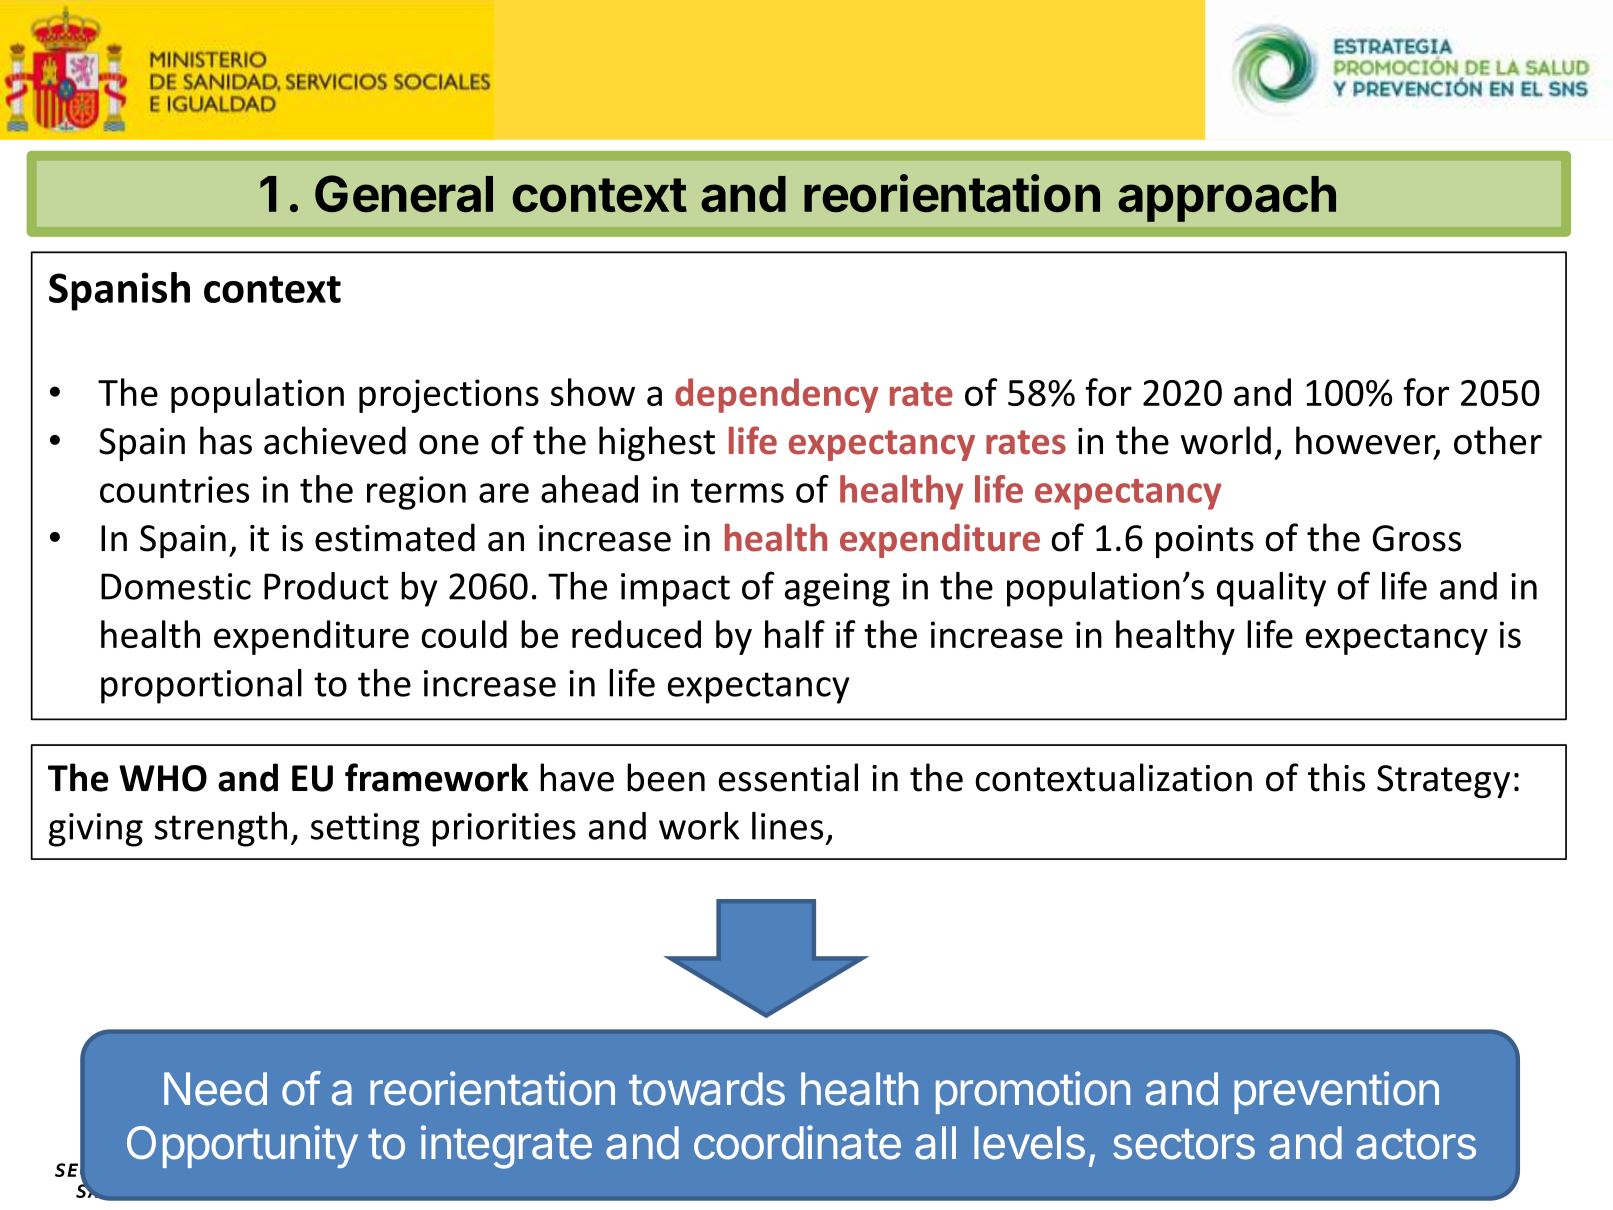 This page has height=1210, width=1613. Describe the element at coordinates (1336, 777) in the page. I see `this` at that location.
